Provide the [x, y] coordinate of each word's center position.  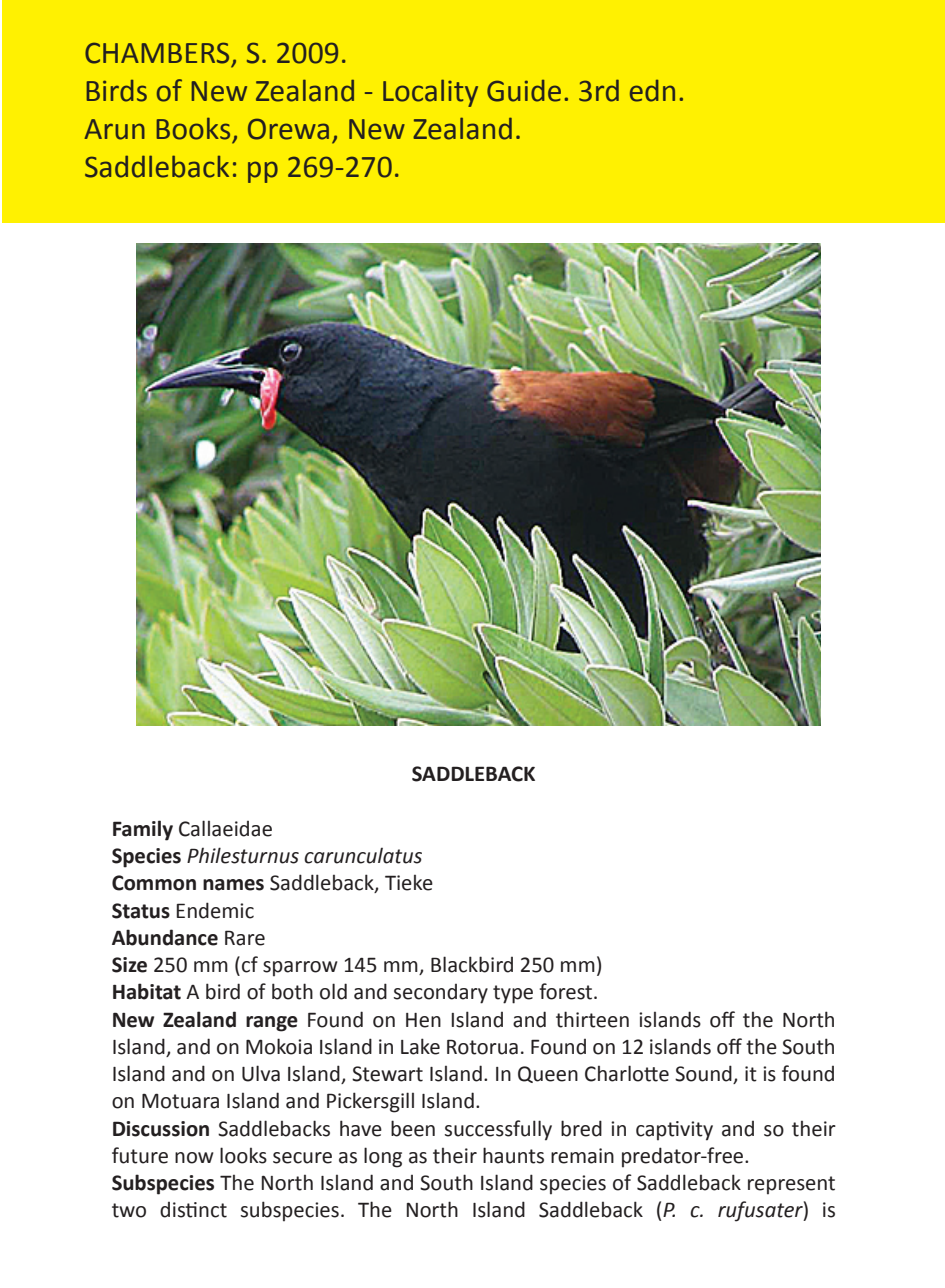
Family [143, 830]
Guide [524, 91]
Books [193, 128]
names [233, 885]
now [194, 1158]
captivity [674, 1131]
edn [652, 91]
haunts [513, 1155]
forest [567, 991]
